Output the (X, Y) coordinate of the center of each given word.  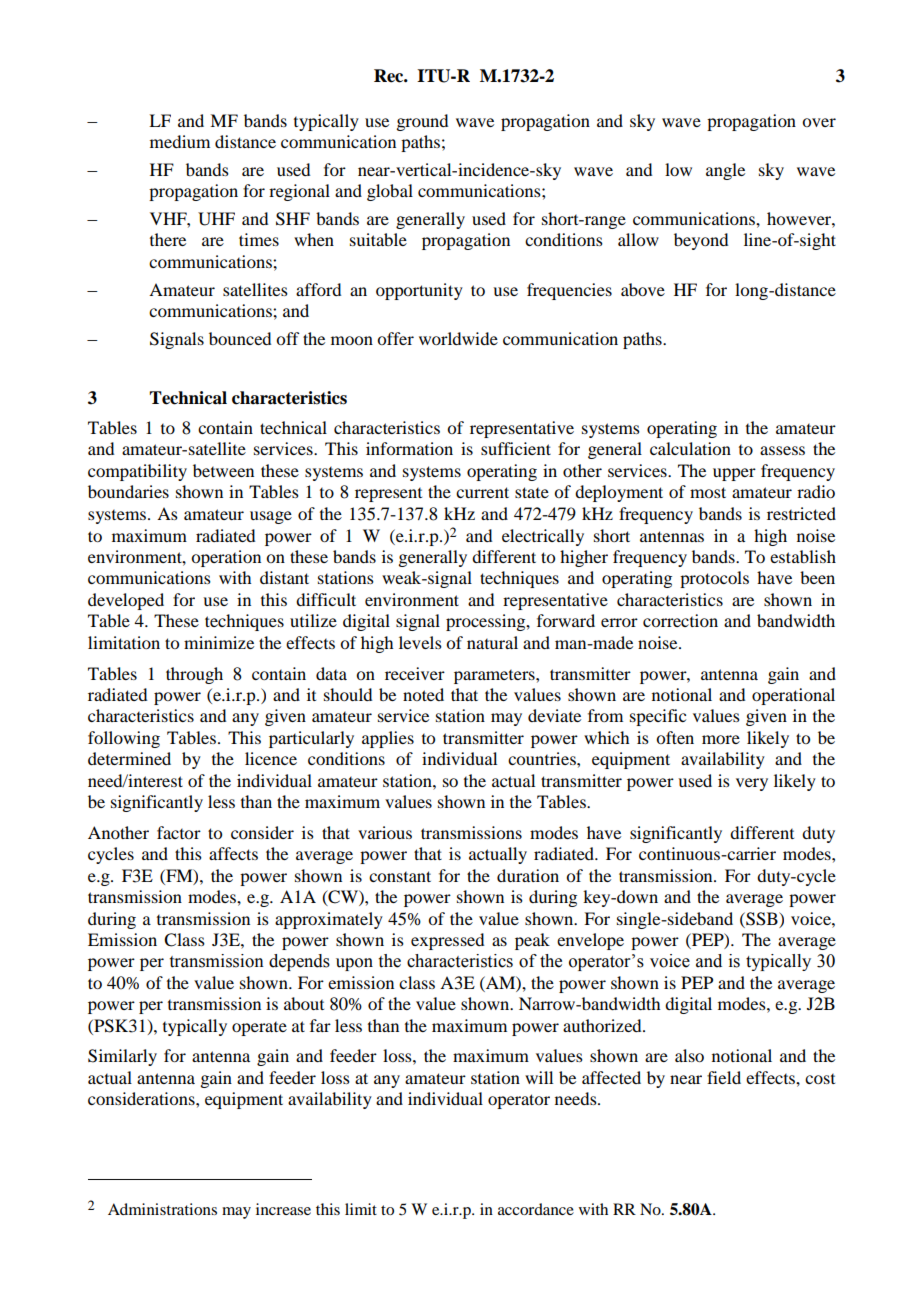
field (724, 1077)
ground (422, 122)
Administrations (162, 1209)
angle (725, 171)
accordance (536, 1209)
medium (180, 141)
